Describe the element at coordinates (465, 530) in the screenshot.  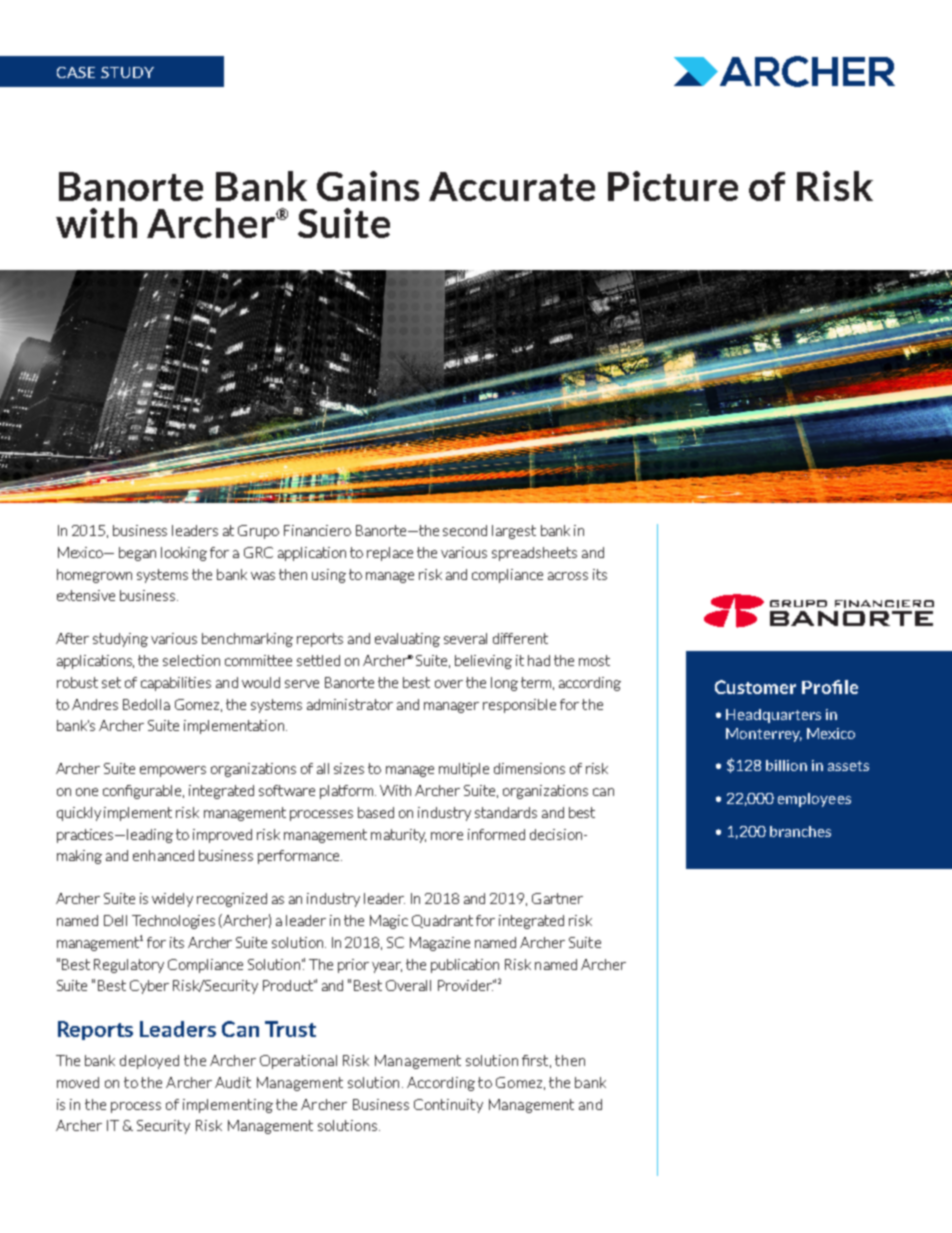
I see `second` at that location.
